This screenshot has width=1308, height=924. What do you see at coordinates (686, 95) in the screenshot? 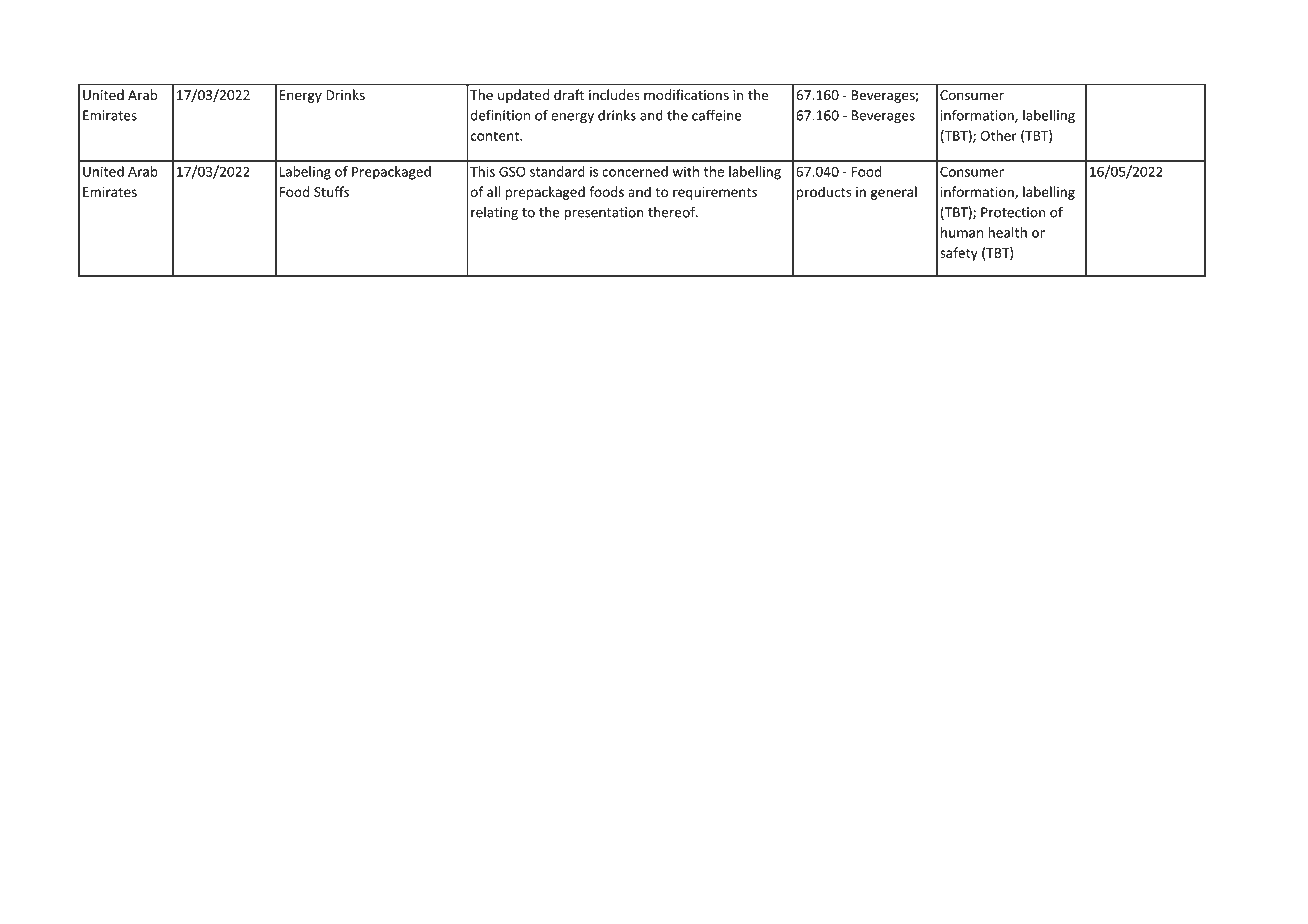
I see `modifications` at bounding box center [686, 95].
